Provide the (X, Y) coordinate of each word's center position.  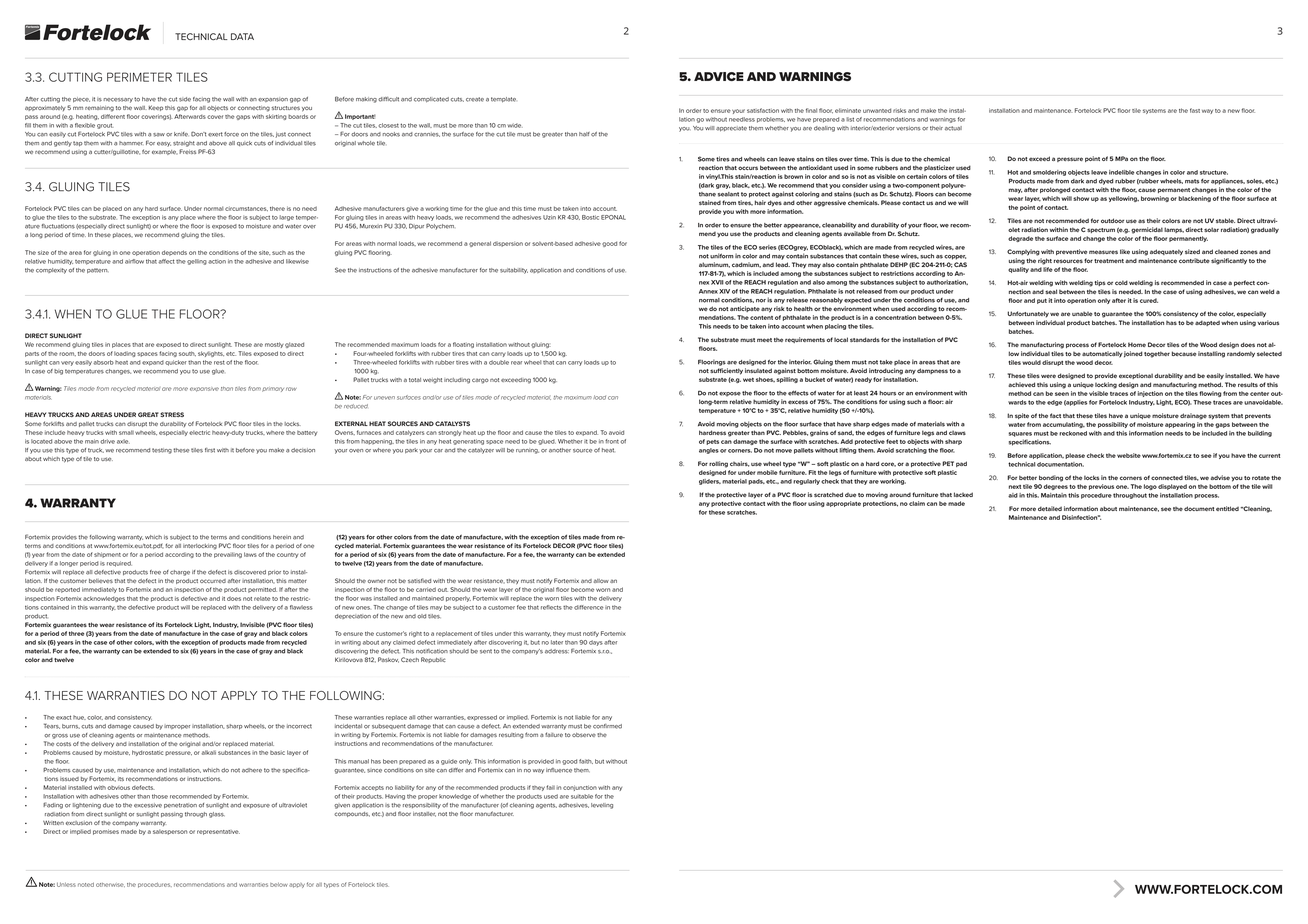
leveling (602, 806)
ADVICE (719, 76)
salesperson (170, 832)
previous (1101, 487)
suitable (582, 796)
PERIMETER (139, 77)
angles (709, 451)
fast (1195, 110)
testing (162, 451)
